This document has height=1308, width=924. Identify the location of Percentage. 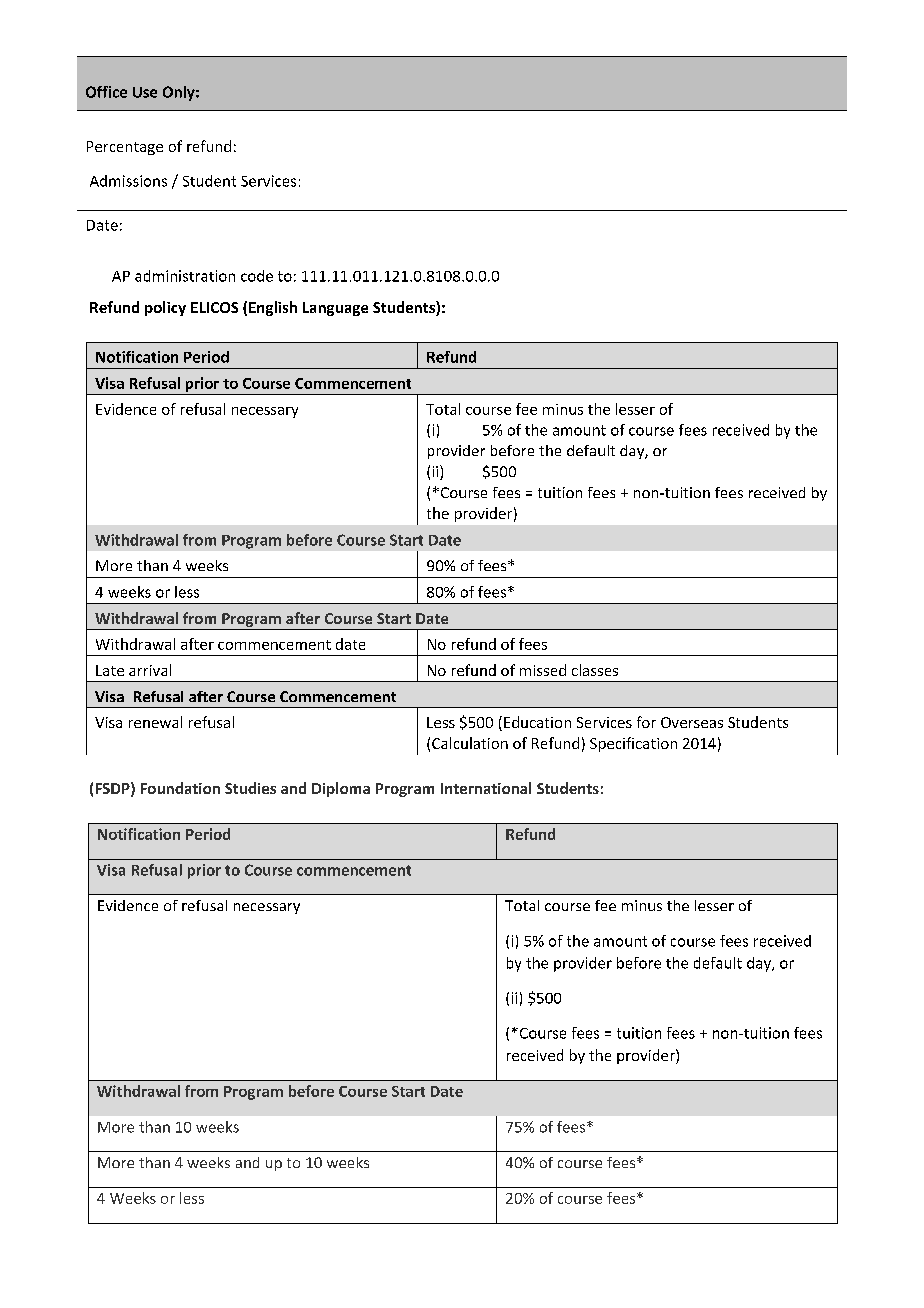
(125, 148).
